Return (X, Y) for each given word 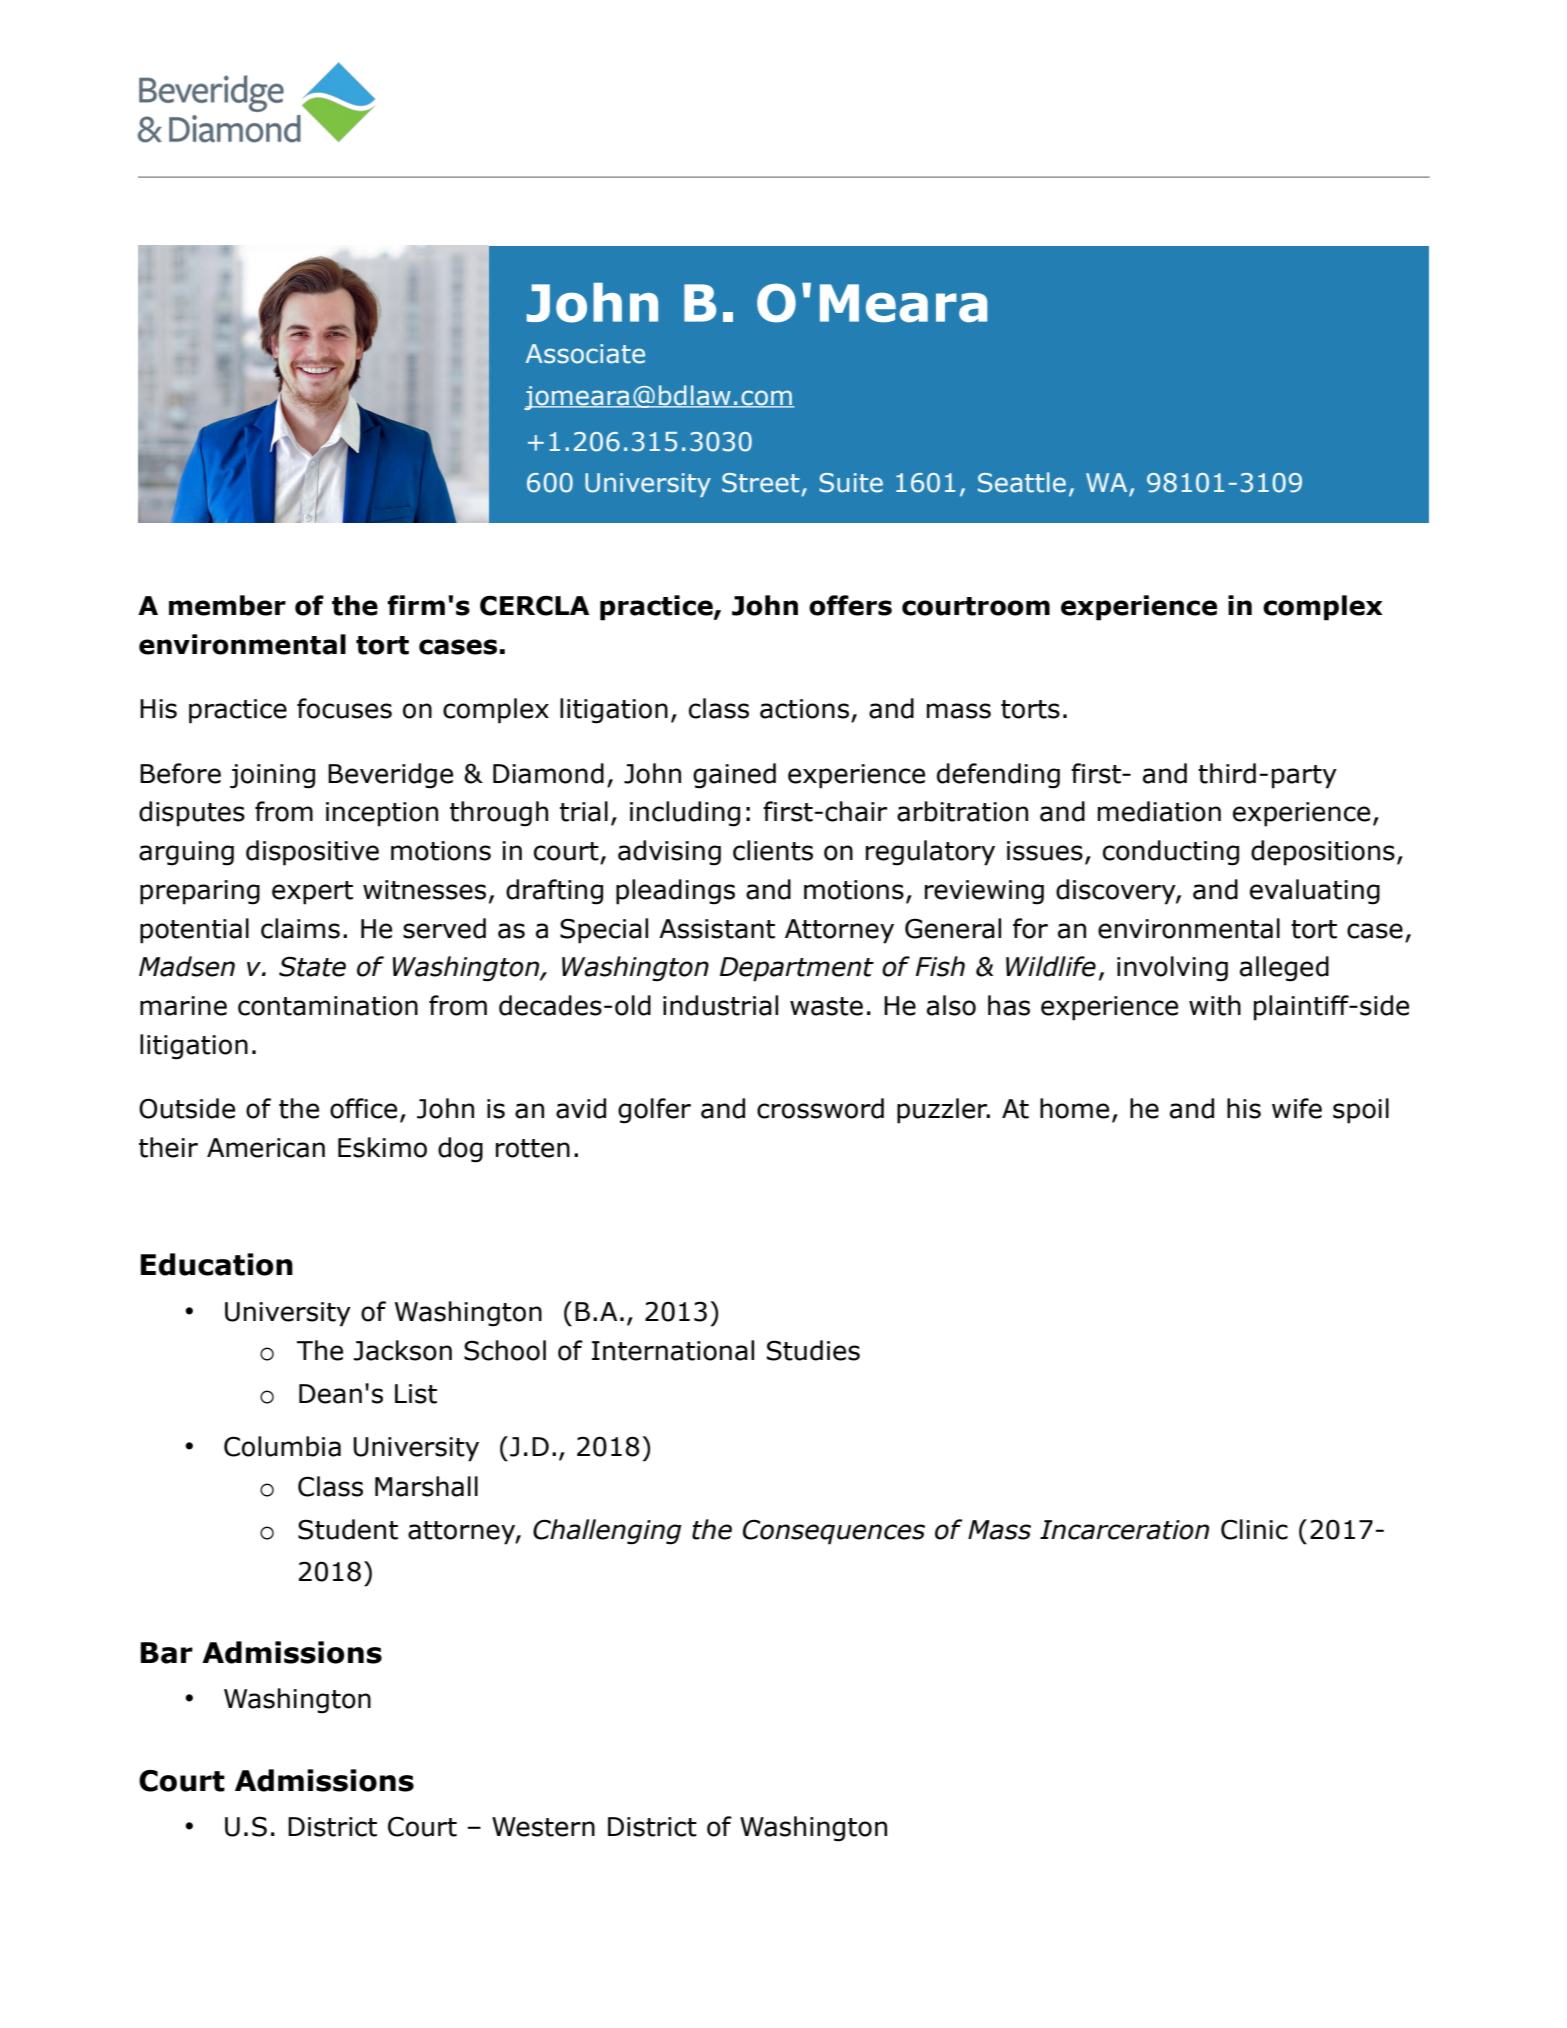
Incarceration (1124, 1530)
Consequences (834, 1532)
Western (543, 1827)
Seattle (1022, 482)
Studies (813, 1350)
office (363, 1108)
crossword (820, 1108)
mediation (1159, 811)
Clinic (1254, 1529)
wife (1297, 1108)
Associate (585, 354)
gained (734, 776)
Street (760, 483)
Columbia (282, 1446)
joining (272, 776)
